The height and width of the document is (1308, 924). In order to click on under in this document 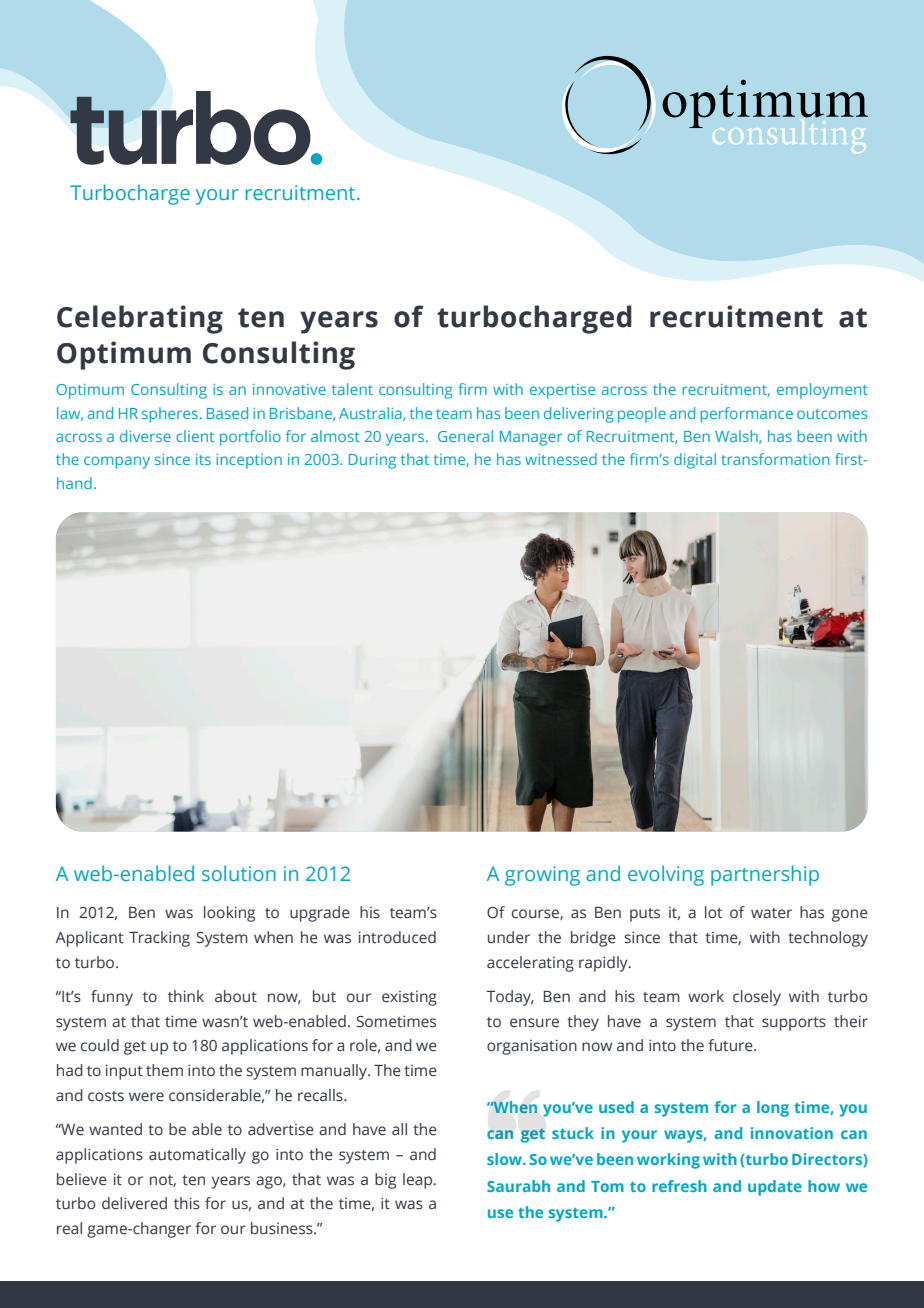, I will do `click(509, 937)`.
